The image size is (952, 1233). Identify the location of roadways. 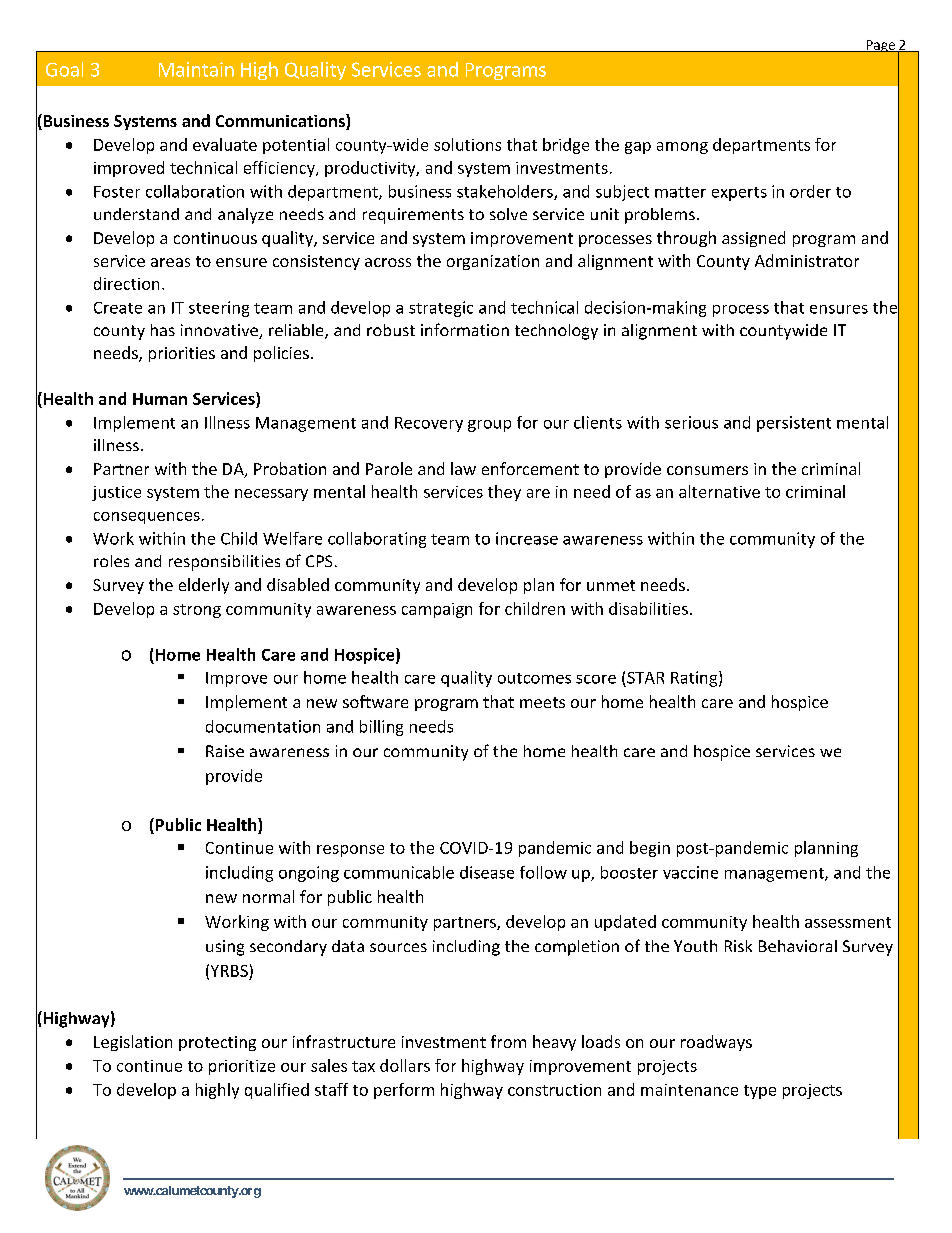
(716, 1043).
